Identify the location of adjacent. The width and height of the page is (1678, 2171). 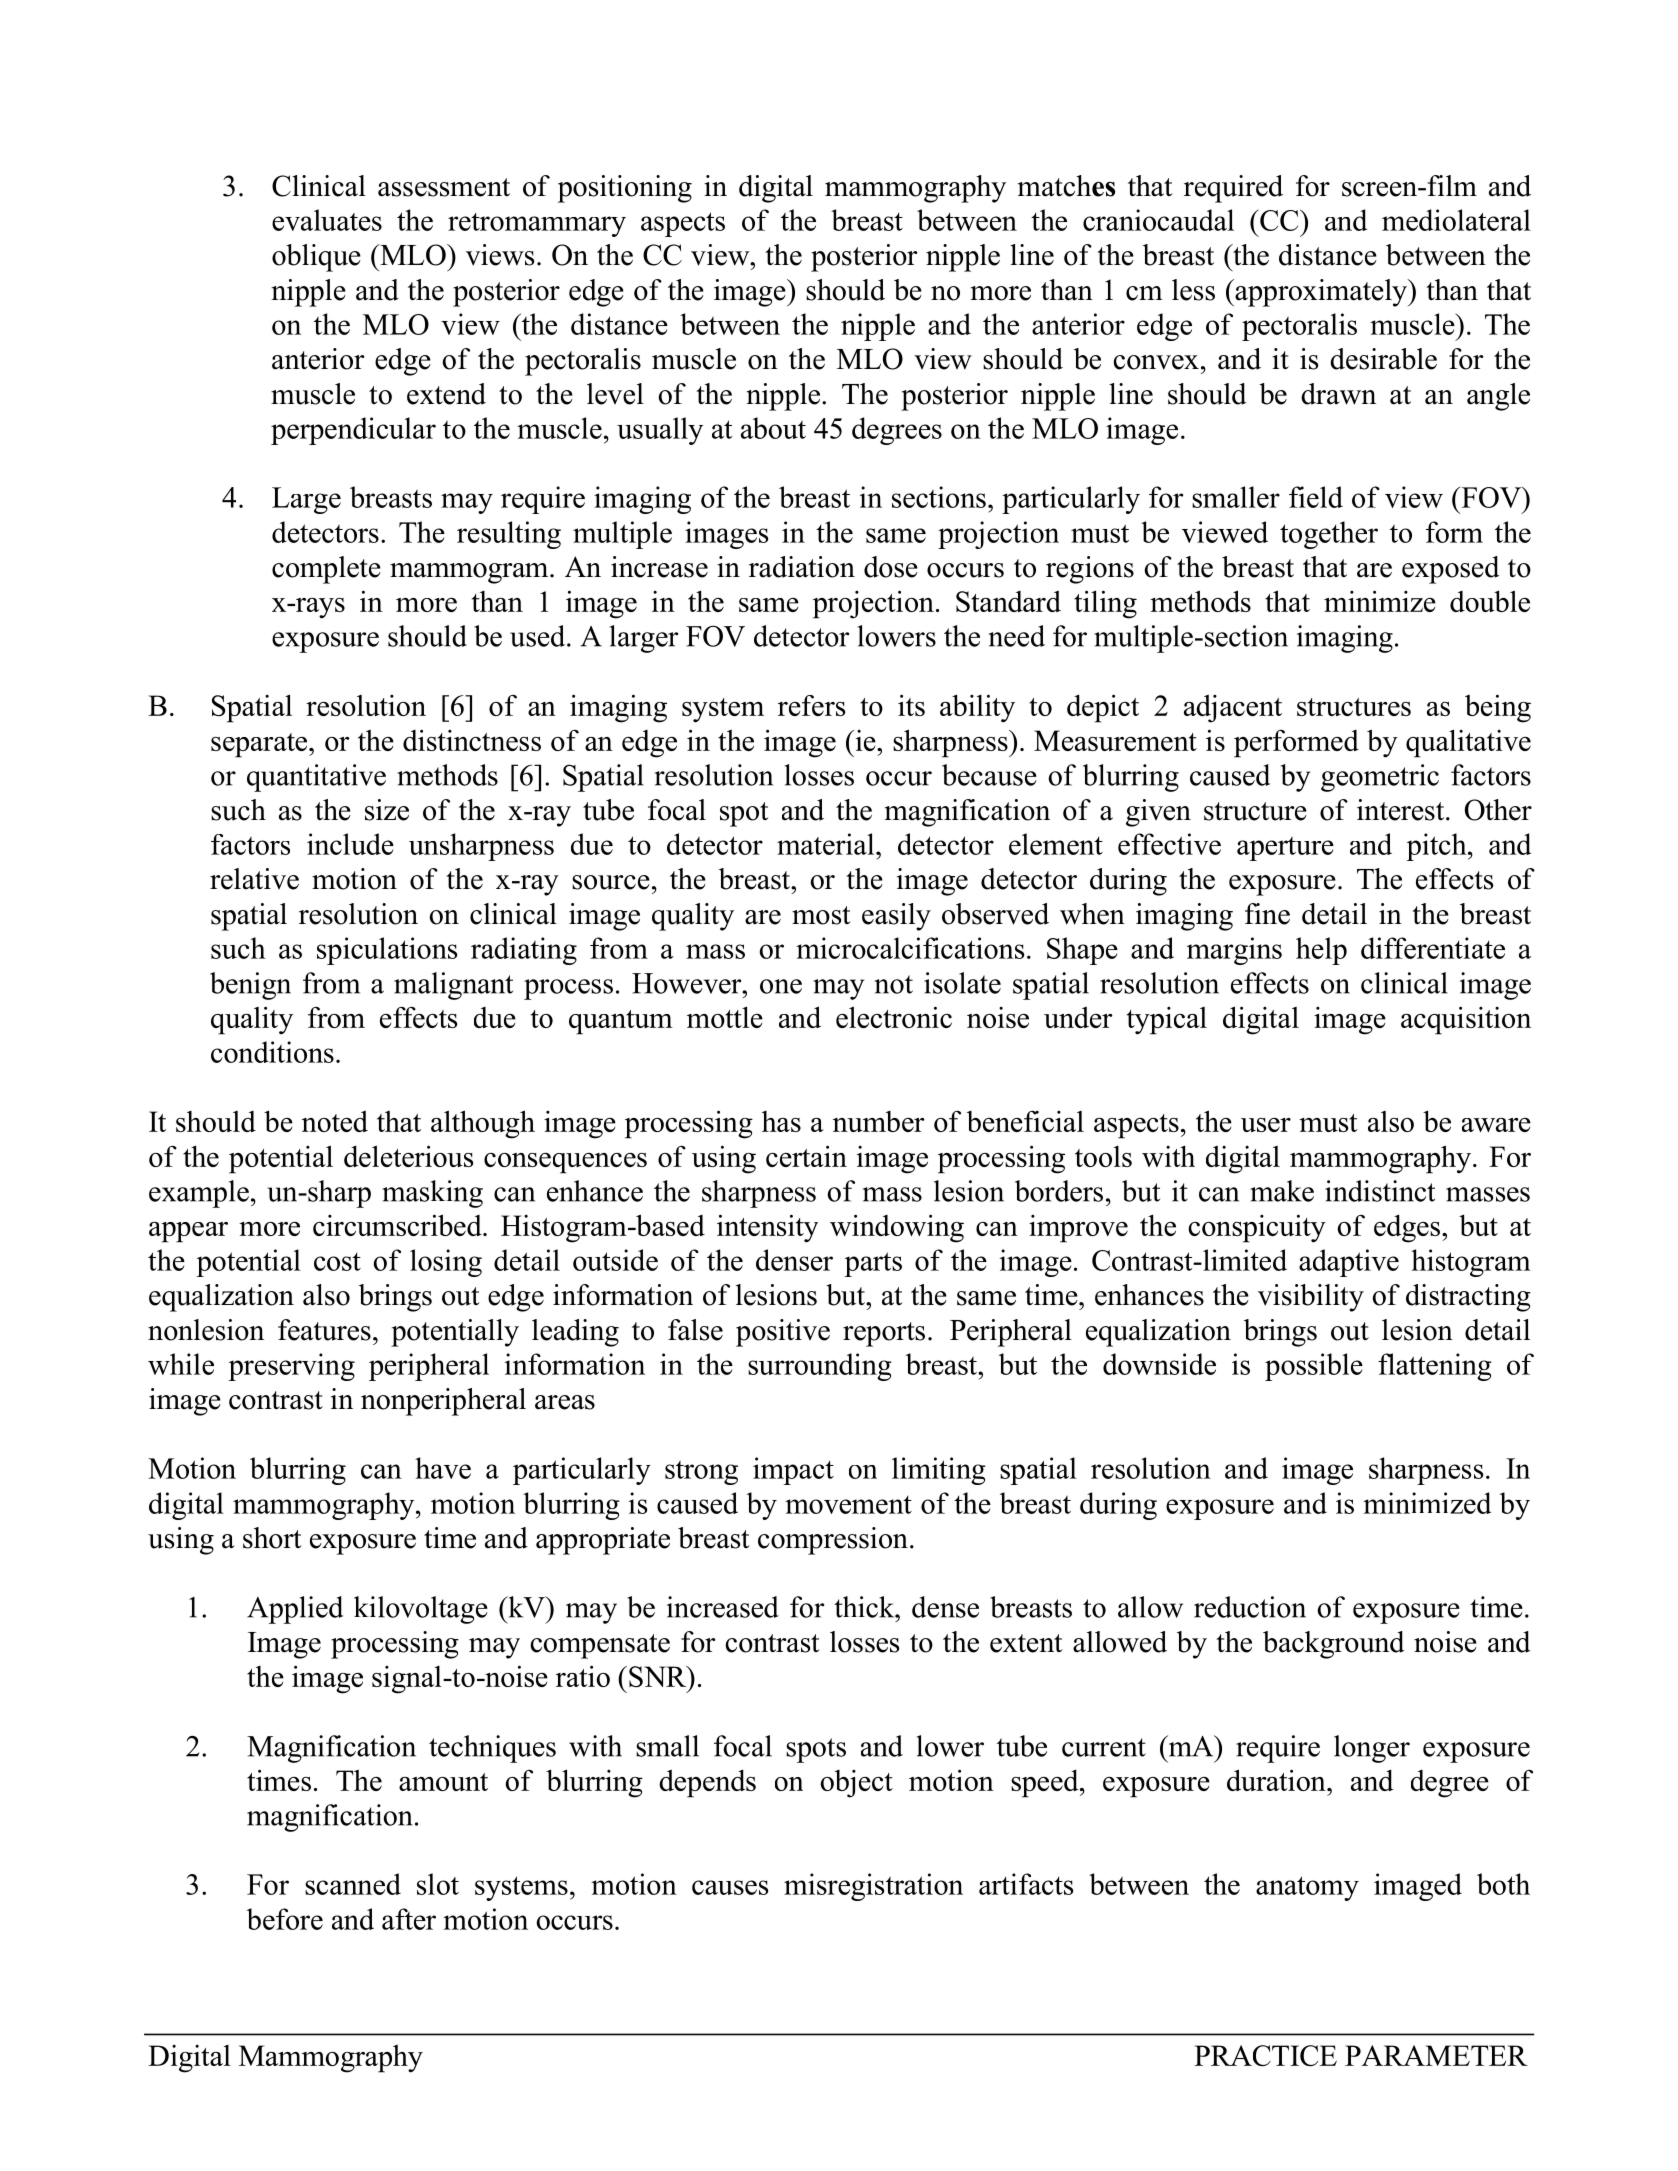
(1233, 709).
